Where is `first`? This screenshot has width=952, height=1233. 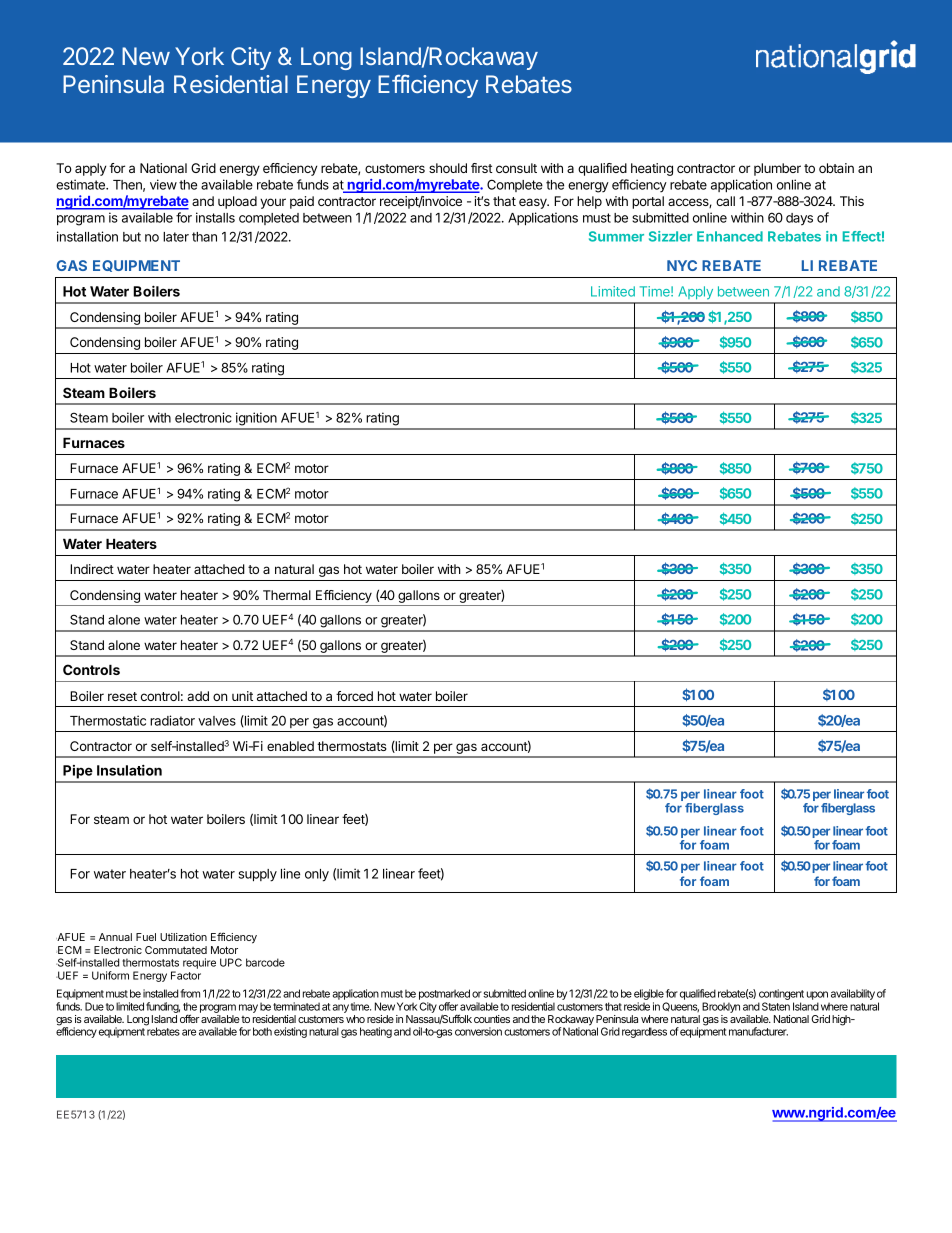 first is located at coordinates (482, 168).
